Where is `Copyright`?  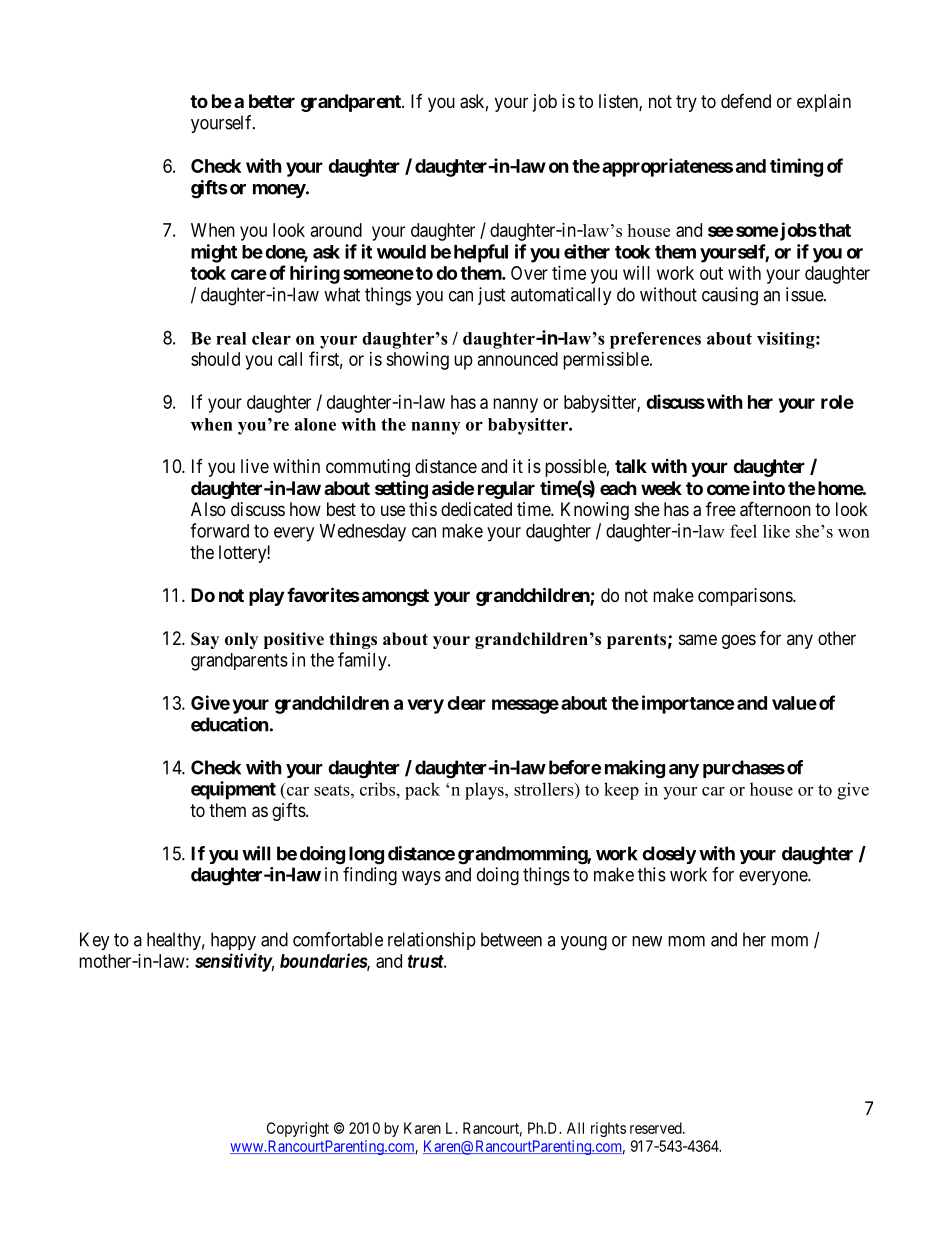
Copyright is located at coordinates (298, 1129).
